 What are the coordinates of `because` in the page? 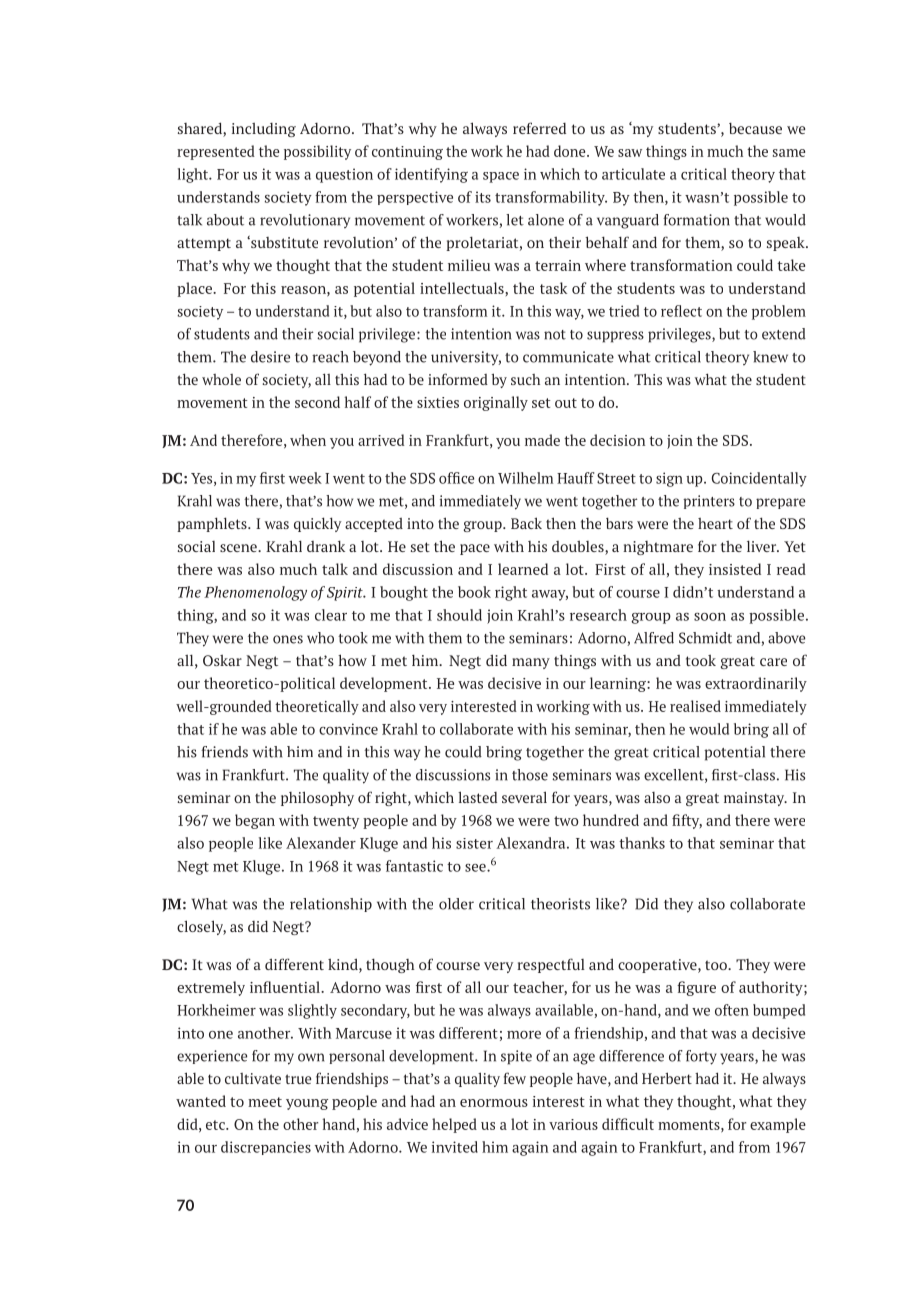 It's located at (755, 128).
